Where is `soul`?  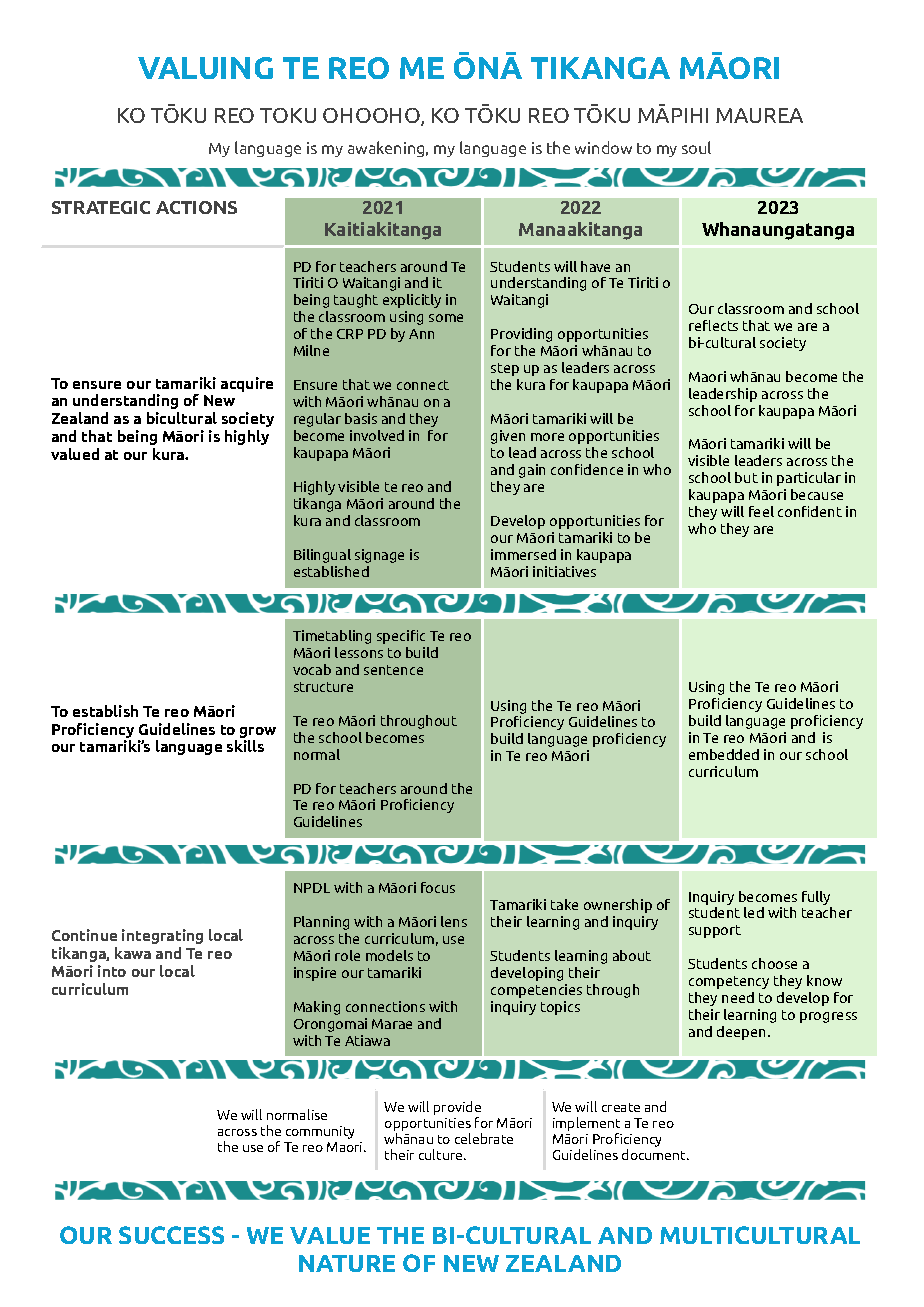
soul is located at coordinates (696, 147).
